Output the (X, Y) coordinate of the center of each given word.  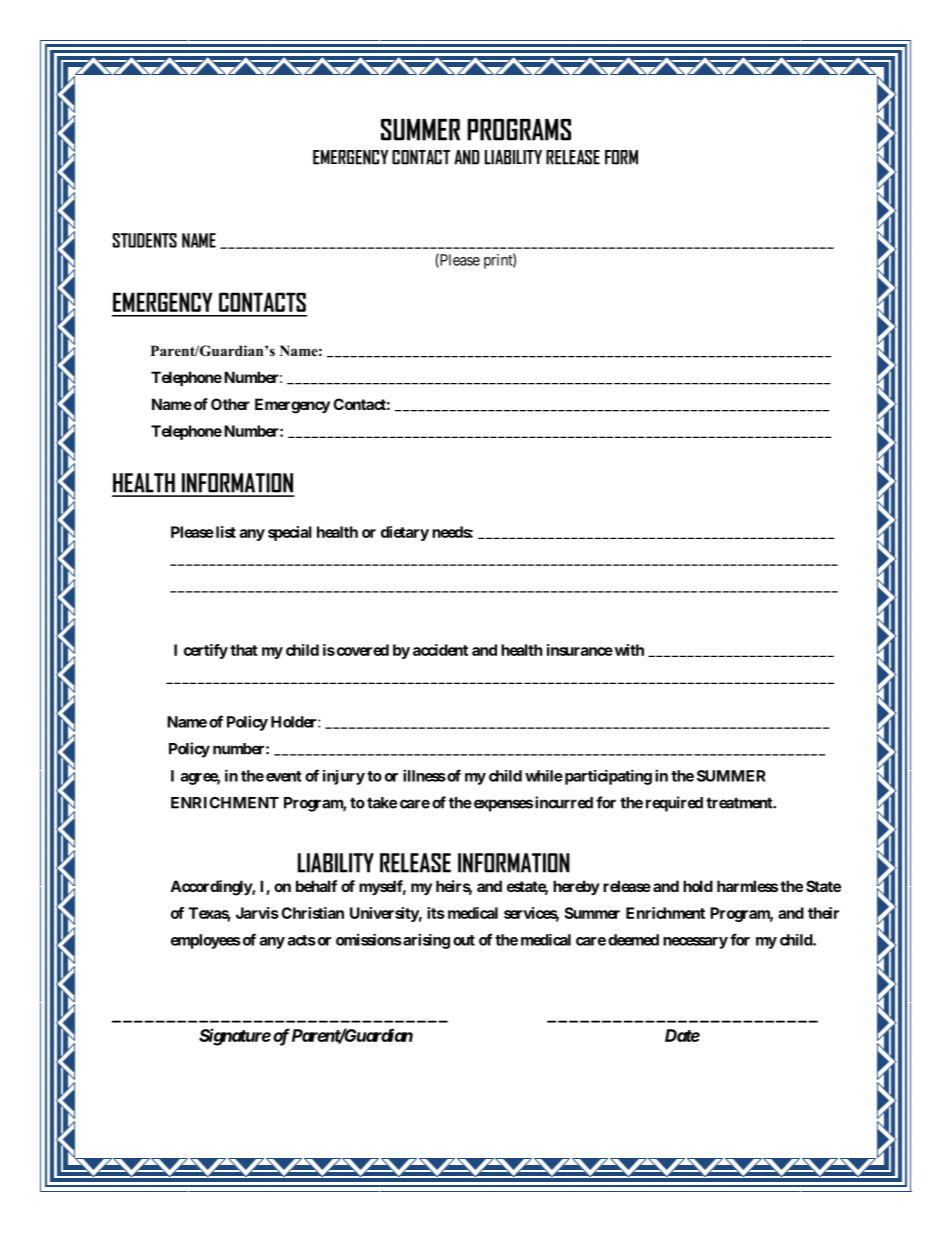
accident (440, 650)
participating (607, 777)
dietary (405, 533)
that (244, 650)
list (224, 532)
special (290, 533)
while (544, 776)
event (284, 776)
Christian (312, 913)
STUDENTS (145, 240)
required (674, 804)
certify (206, 651)
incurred (564, 802)
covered (361, 650)
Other (230, 404)
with (628, 650)
